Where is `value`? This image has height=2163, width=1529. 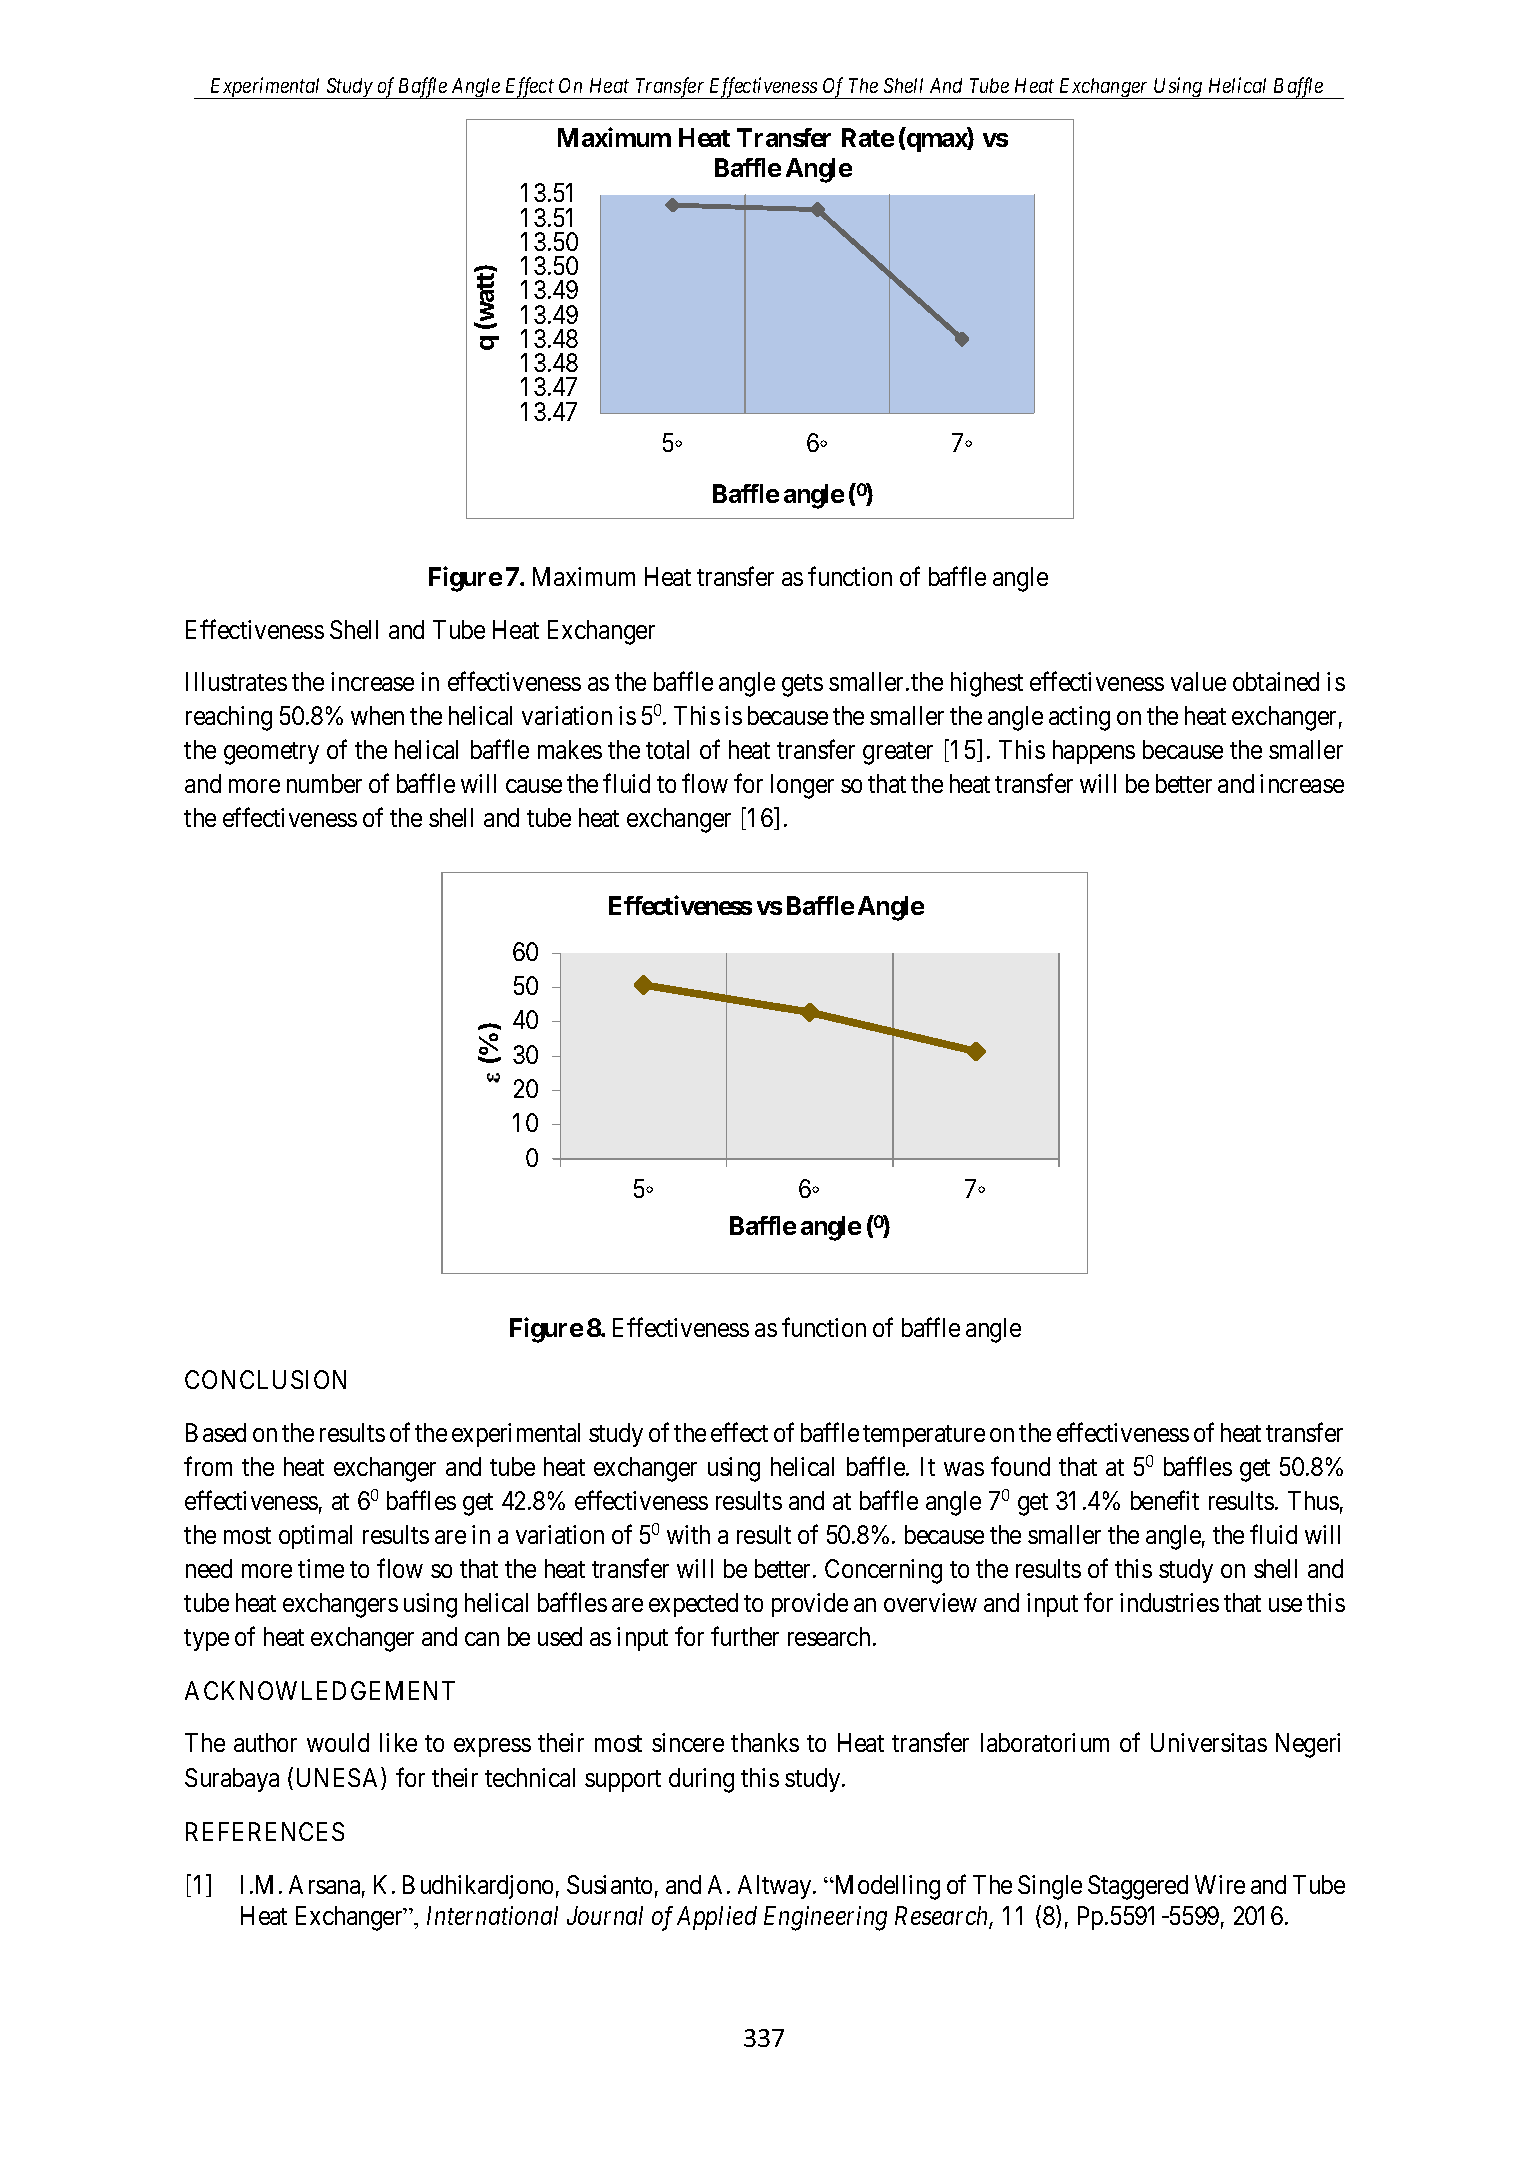
value is located at coordinates (1198, 681).
